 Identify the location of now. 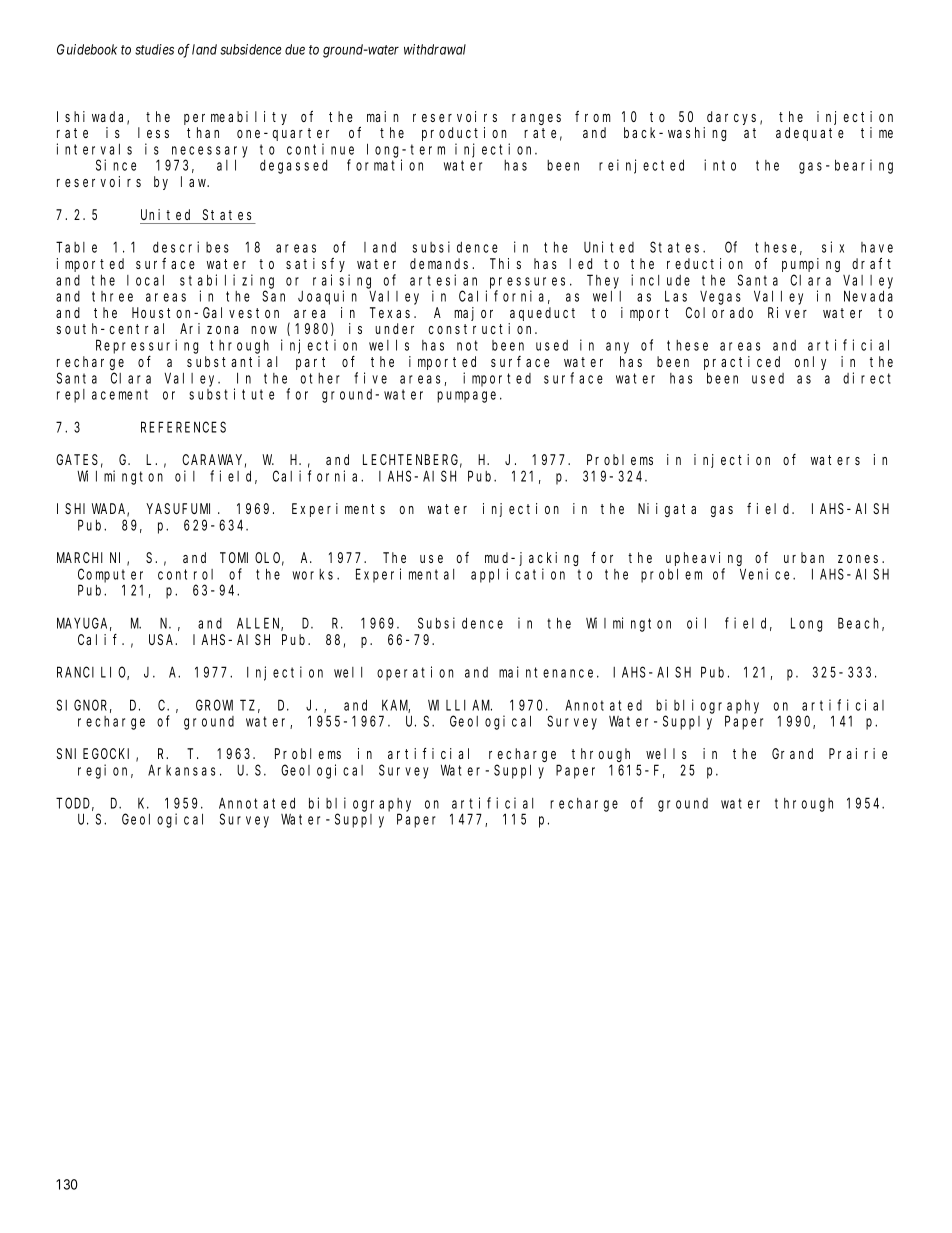
(264, 330).
